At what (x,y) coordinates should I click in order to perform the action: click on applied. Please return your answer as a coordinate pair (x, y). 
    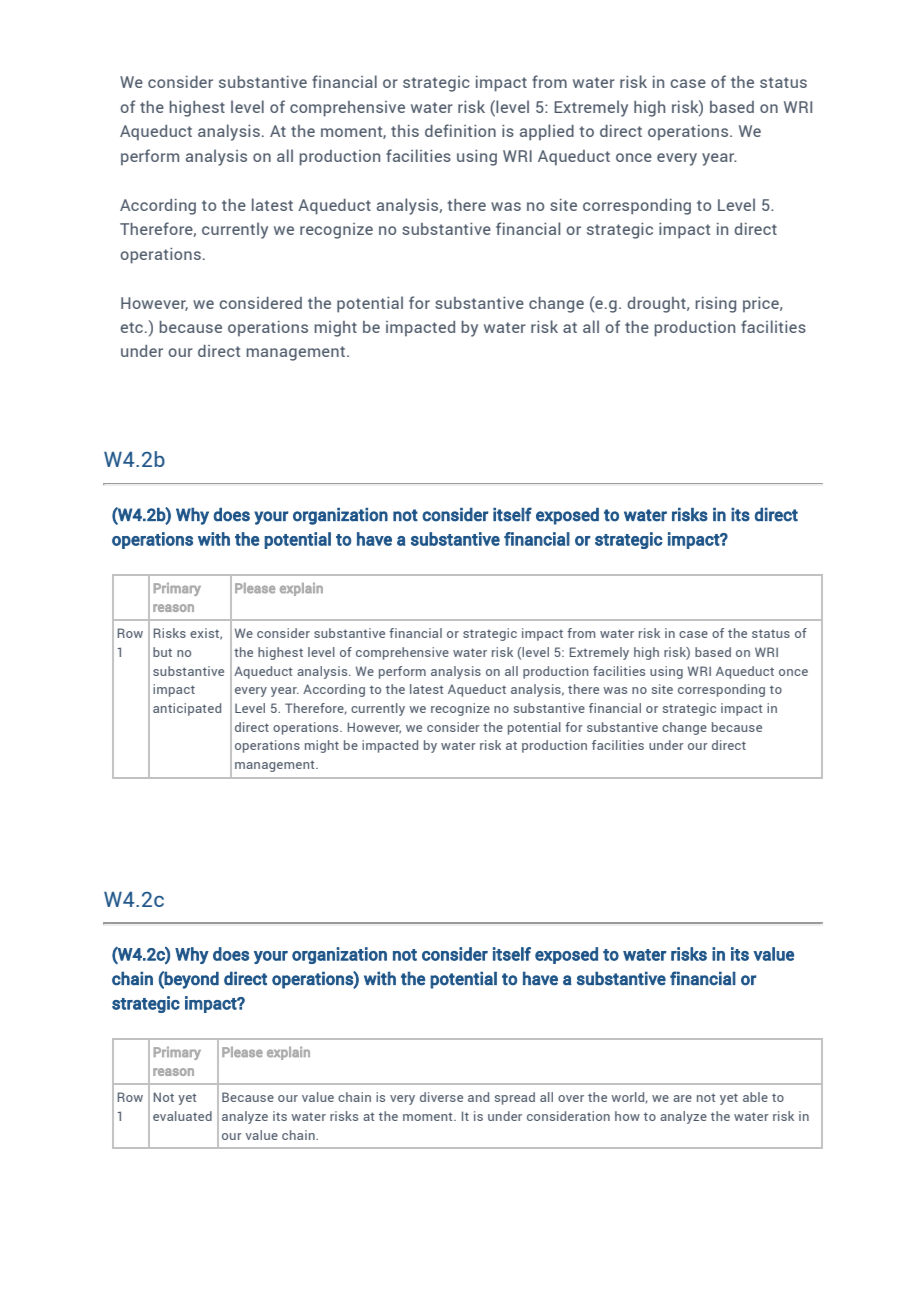
    Looking at the image, I should click on (547, 132).
